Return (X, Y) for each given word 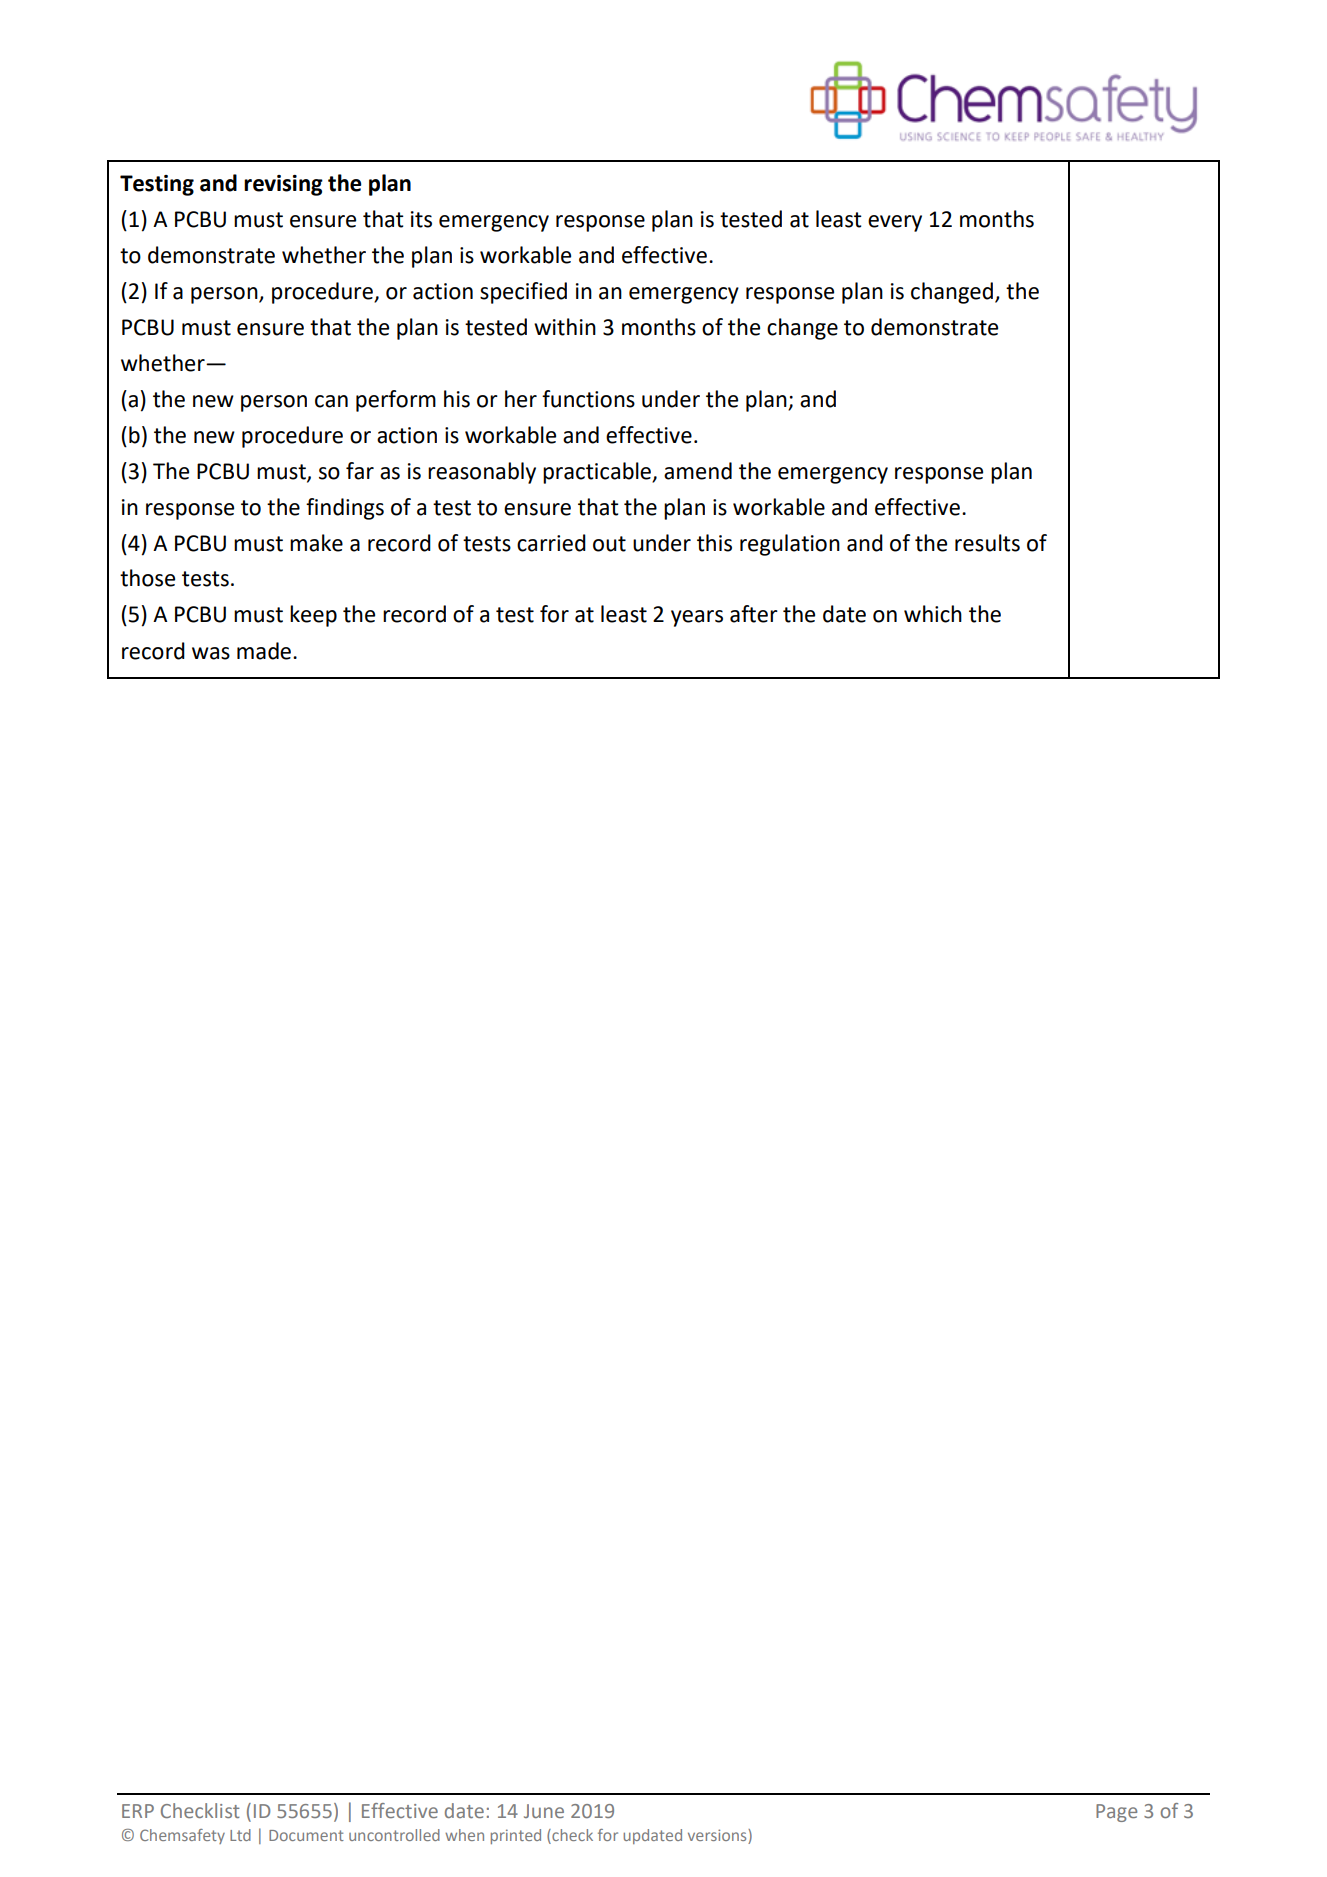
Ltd (240, 1835)
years (697, 618)
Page (1116, 1813)
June (544, 1811)
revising (283, 185)
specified (523, 293)
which (933, 614)
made (265, 651)
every (895, 223)
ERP (138, 1811)
